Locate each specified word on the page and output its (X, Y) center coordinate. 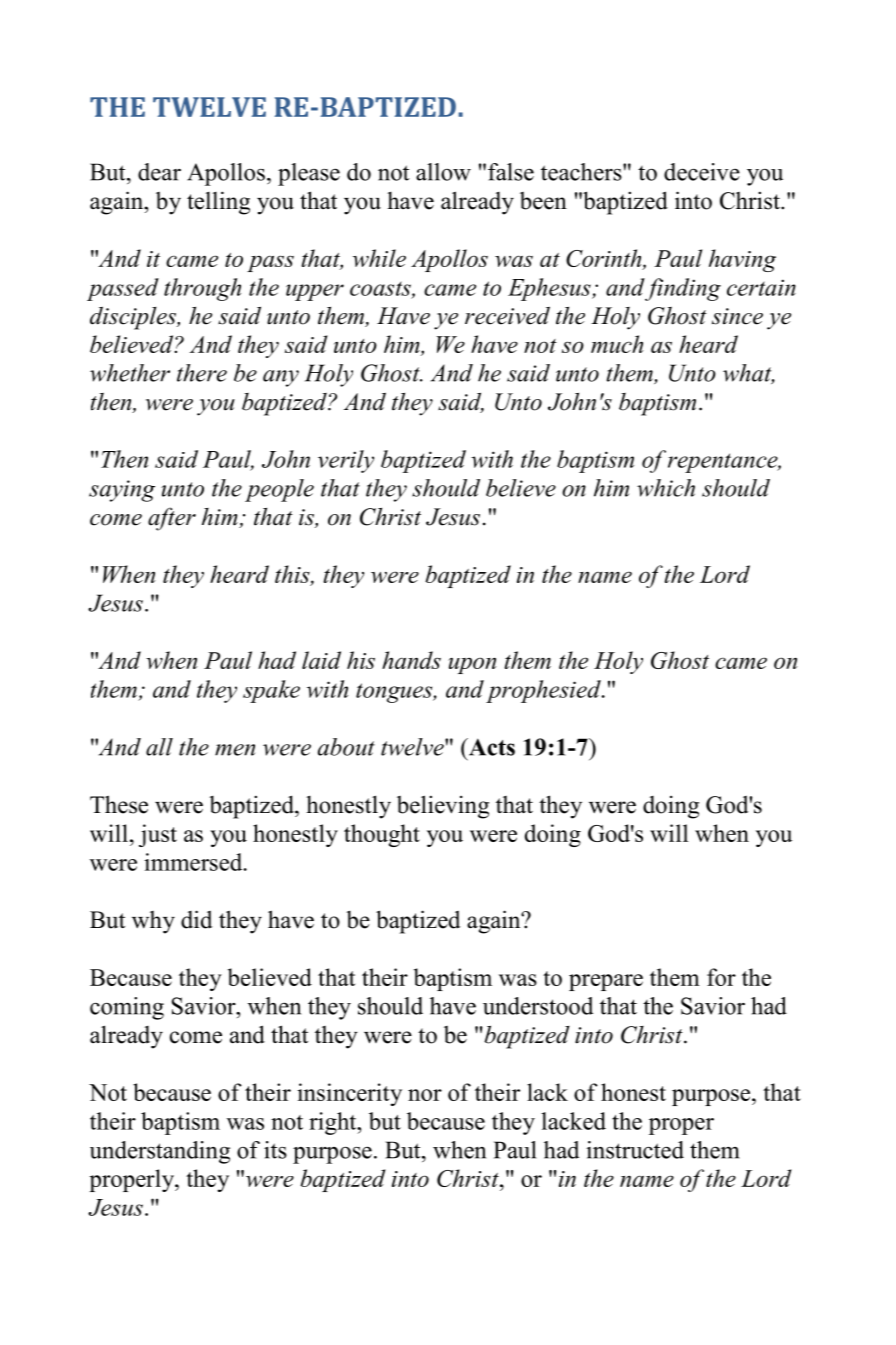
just (158, 835)
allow (443, 172)
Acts (490, 747)
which (666, 488)
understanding (160, 1152)
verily (346, 461)
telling (218, 203)
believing (443, 807)
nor (425, 1095)
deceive (702, 172)
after (172, 519)
